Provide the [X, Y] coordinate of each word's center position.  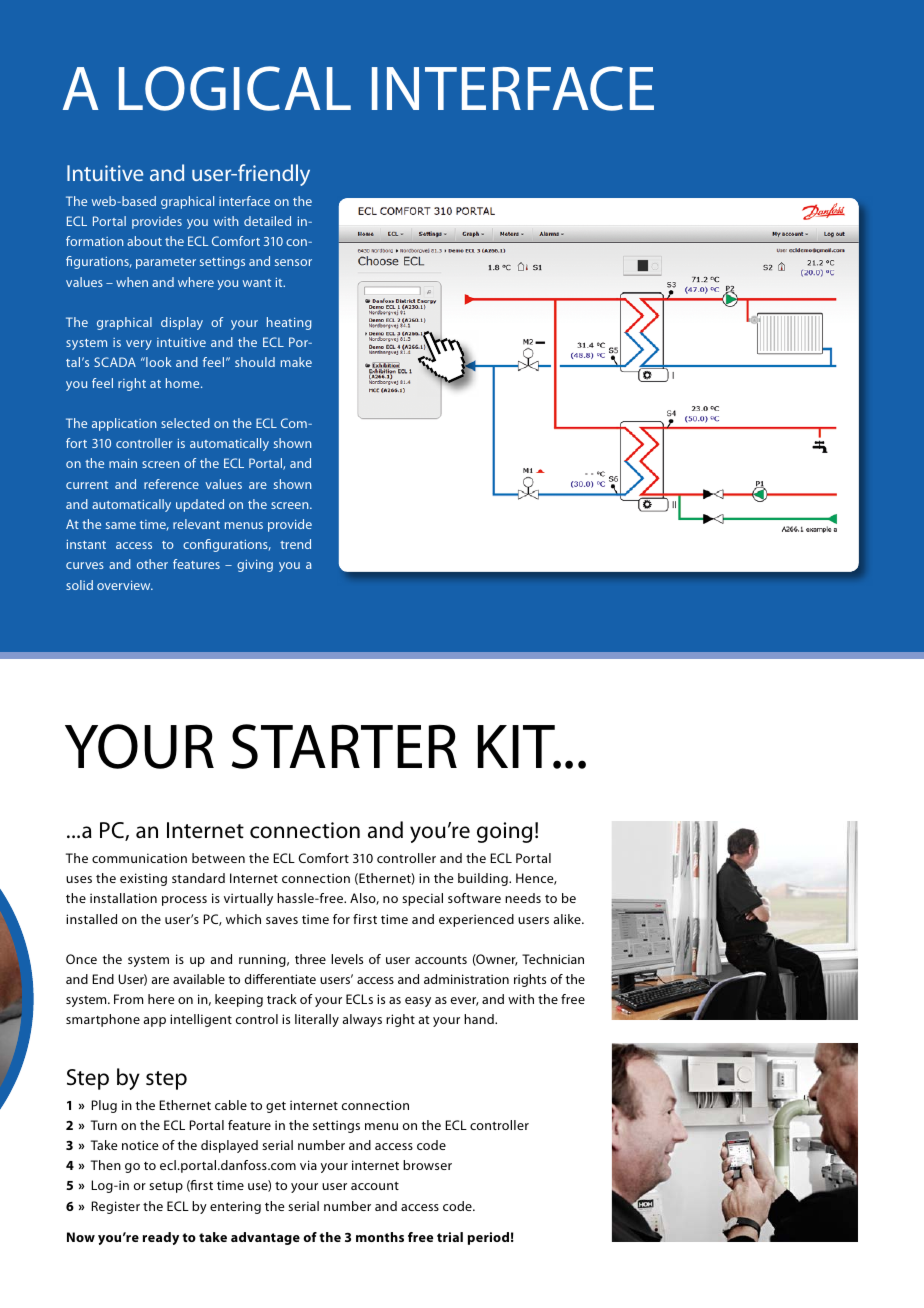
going [504, 832]
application [124, 424]
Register [116, 1207]
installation [123, 898]
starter [344, 746]
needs [523, 898]
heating [289, 323]
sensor [293, 262]
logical [235, 88]
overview [125, 585]
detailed [267, 221]
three [310, 959]
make [296, 362]
